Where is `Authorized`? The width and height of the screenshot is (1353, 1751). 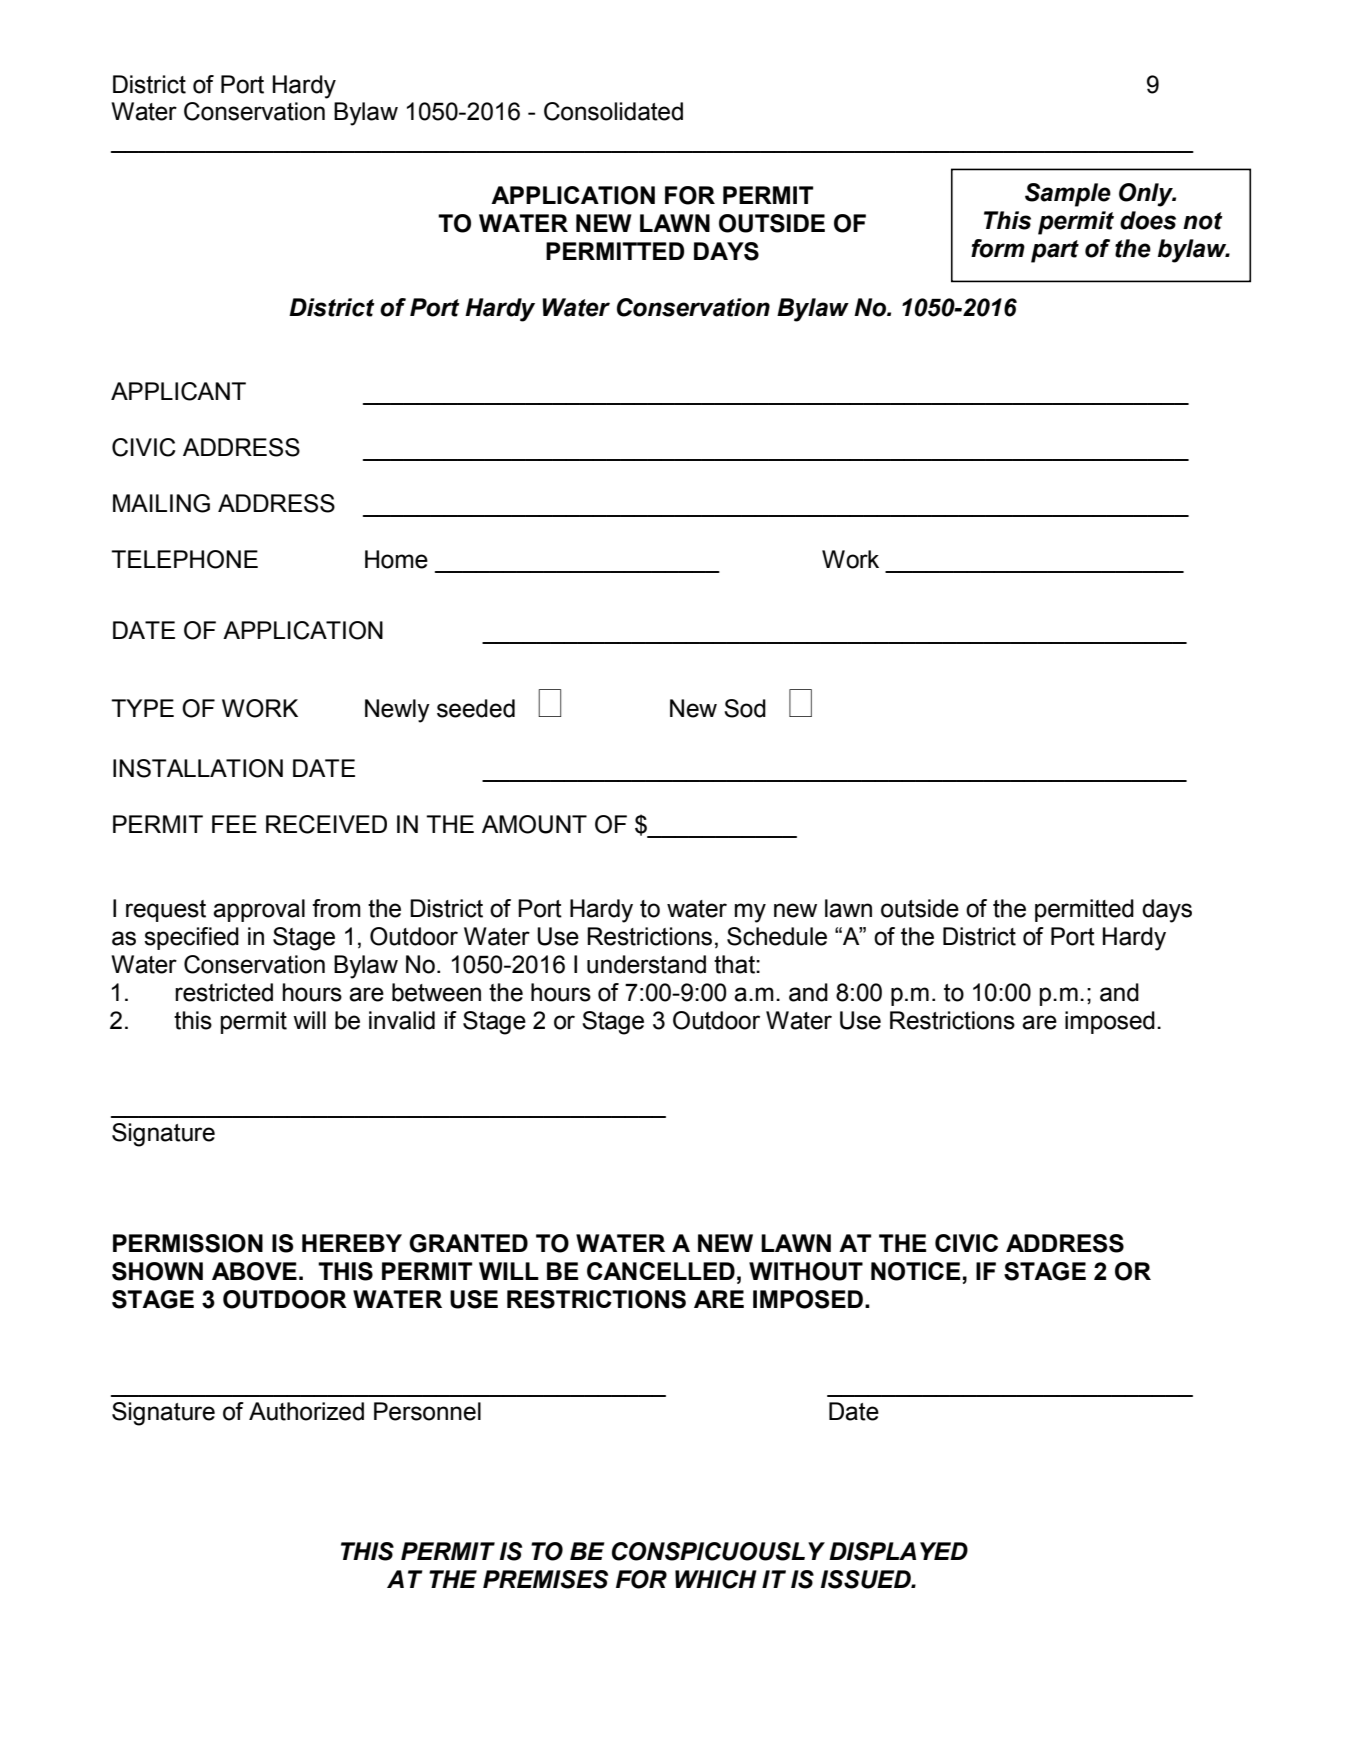 Authorized is located at coordinates (306, 1411).
